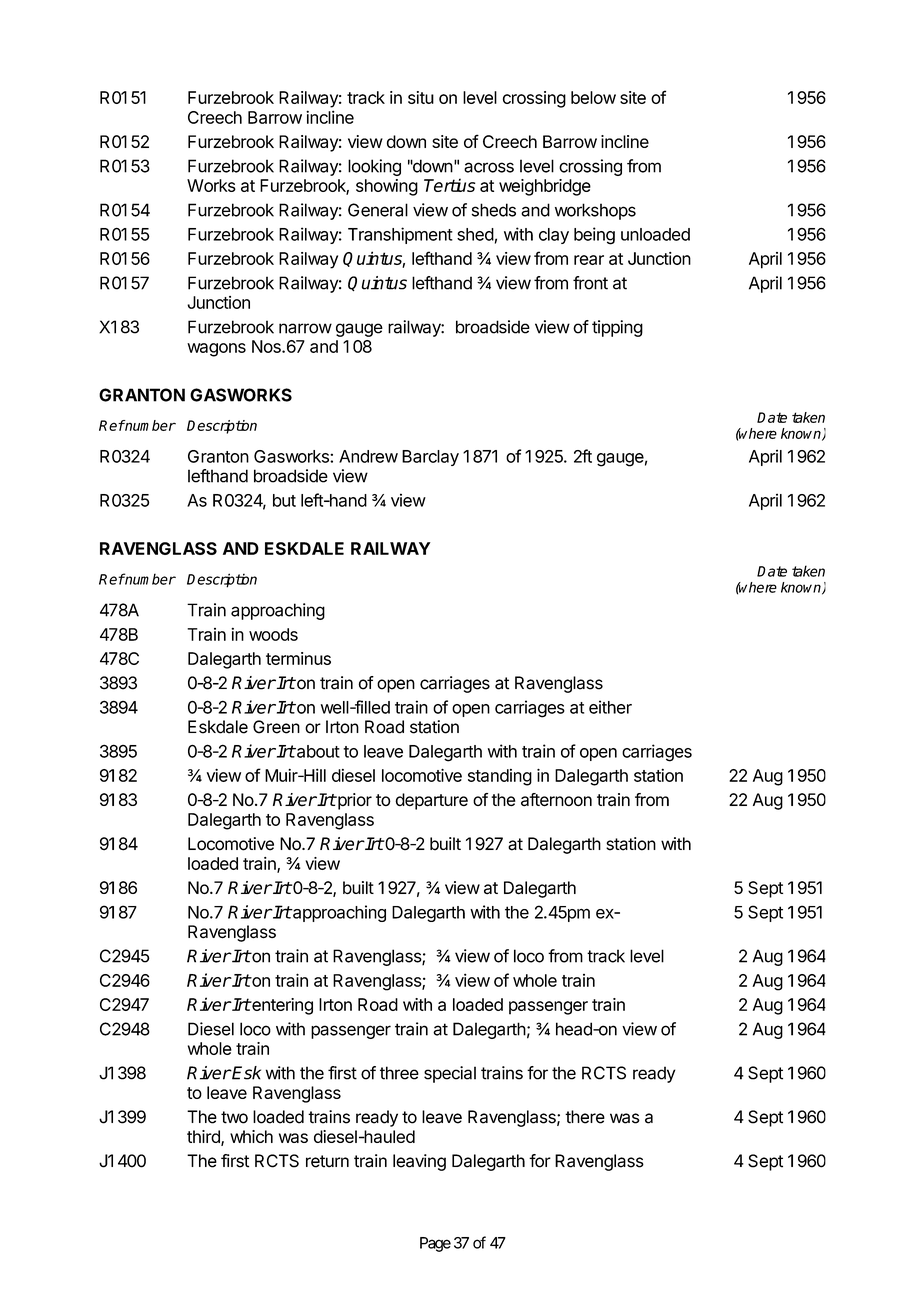 This screenshot has width=924, height=1308. Describe the element at coordinates (276, 727) in the screenshot. I see `Green` at that location.
